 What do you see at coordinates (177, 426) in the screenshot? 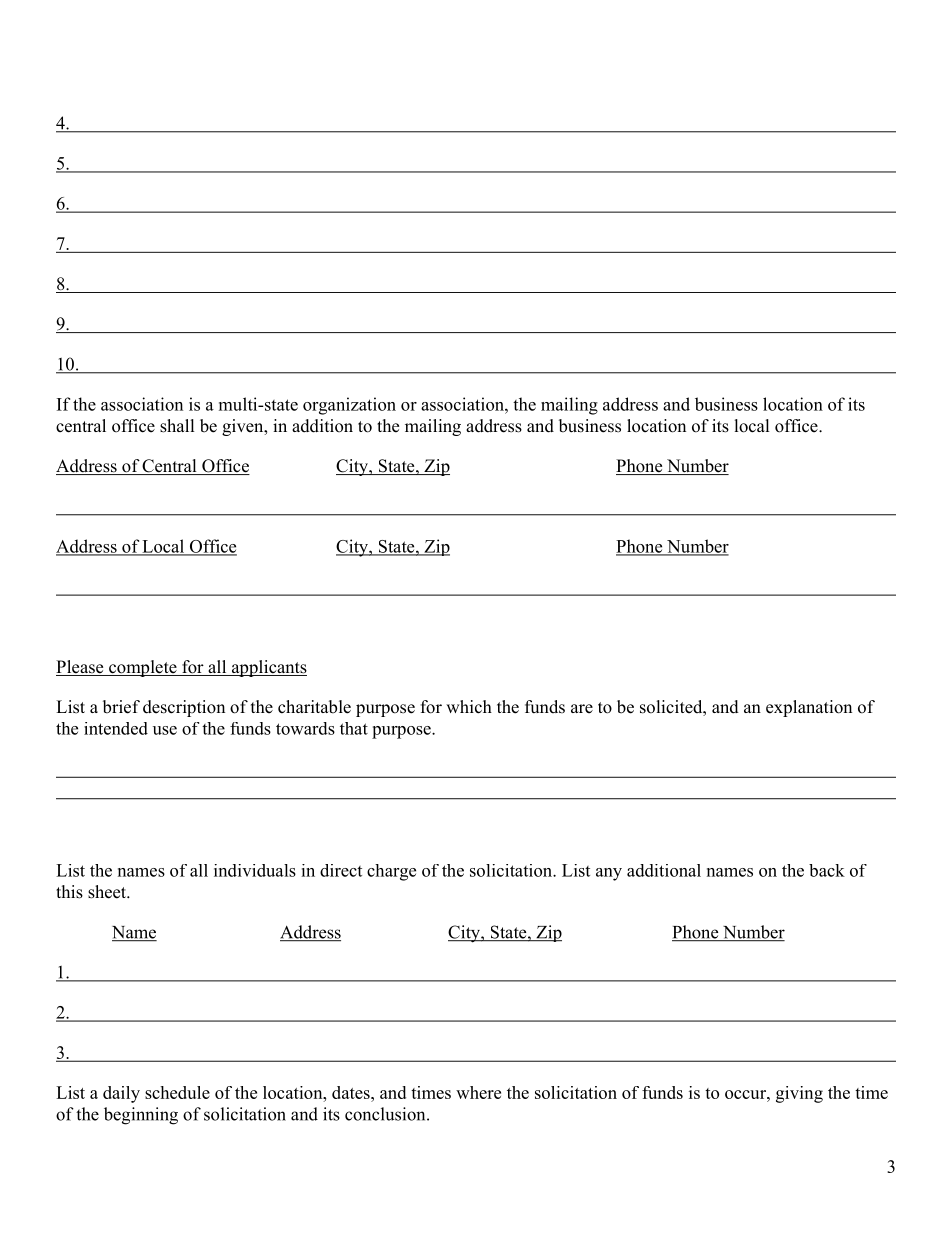
I see `shall` at bounding box center [177, 426].
